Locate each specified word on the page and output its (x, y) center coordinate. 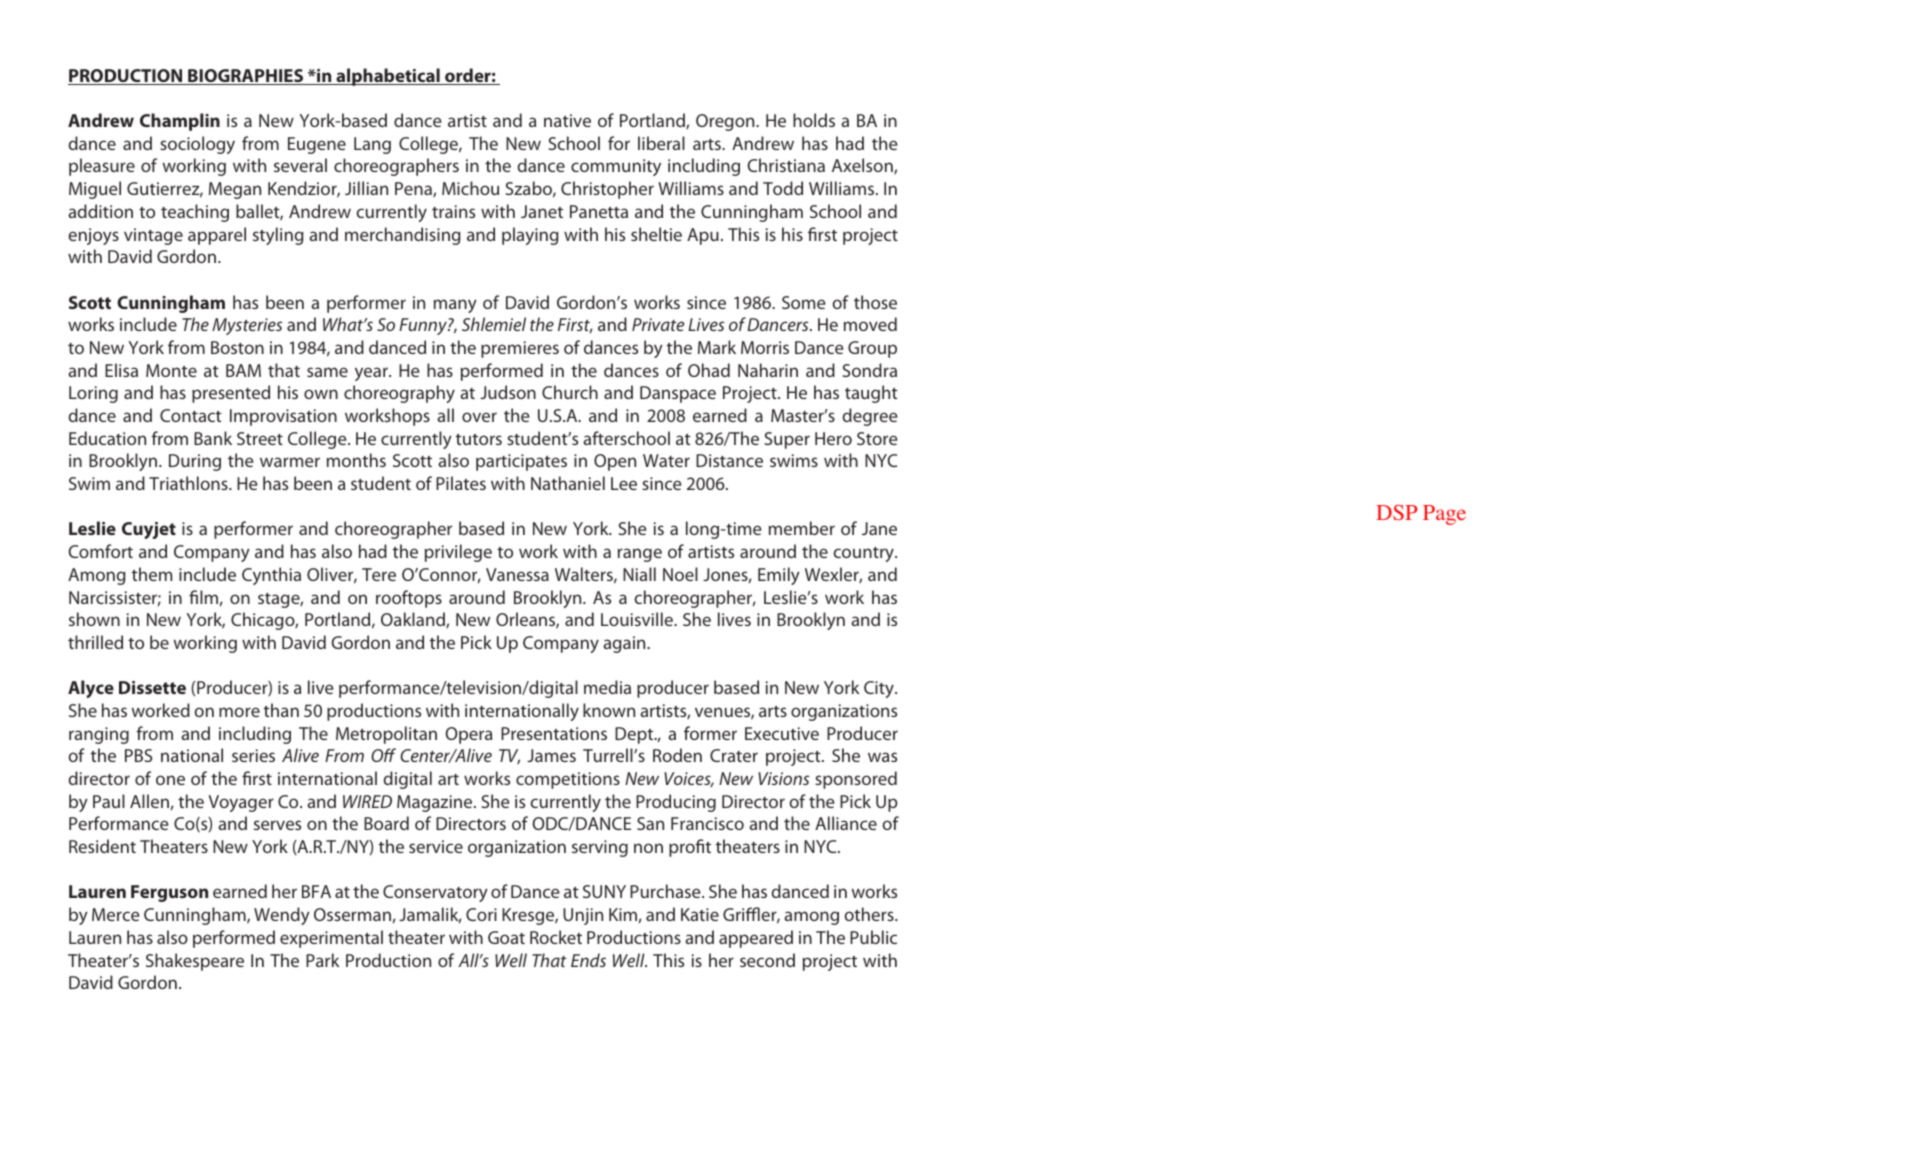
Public (873, 937)
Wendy (282, 916)
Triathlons (189, 483)
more (239, 712)
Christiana (786, 165)
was (882, 757)
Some (804, 302)
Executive (782, 733)
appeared (756, 939)
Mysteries (247, 326)
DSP (1396, 512)
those (875, 302)
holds (814, 120)
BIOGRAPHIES (246, 77)
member (802, 528)
